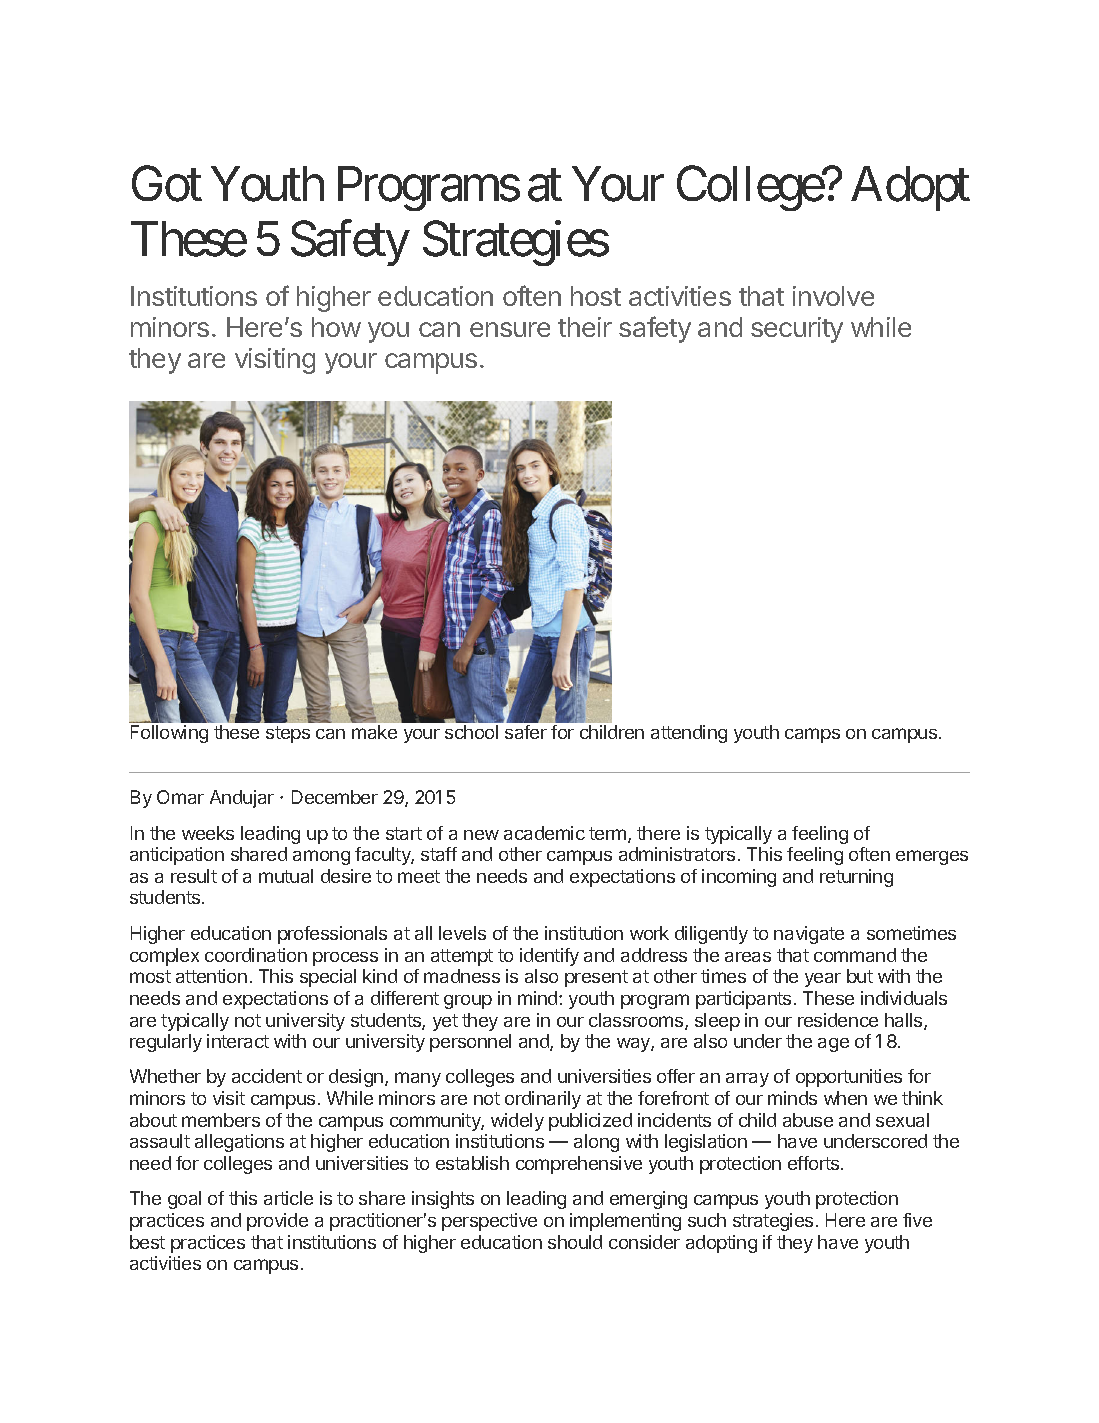  I want to click on provide, so click(277, 1222).
